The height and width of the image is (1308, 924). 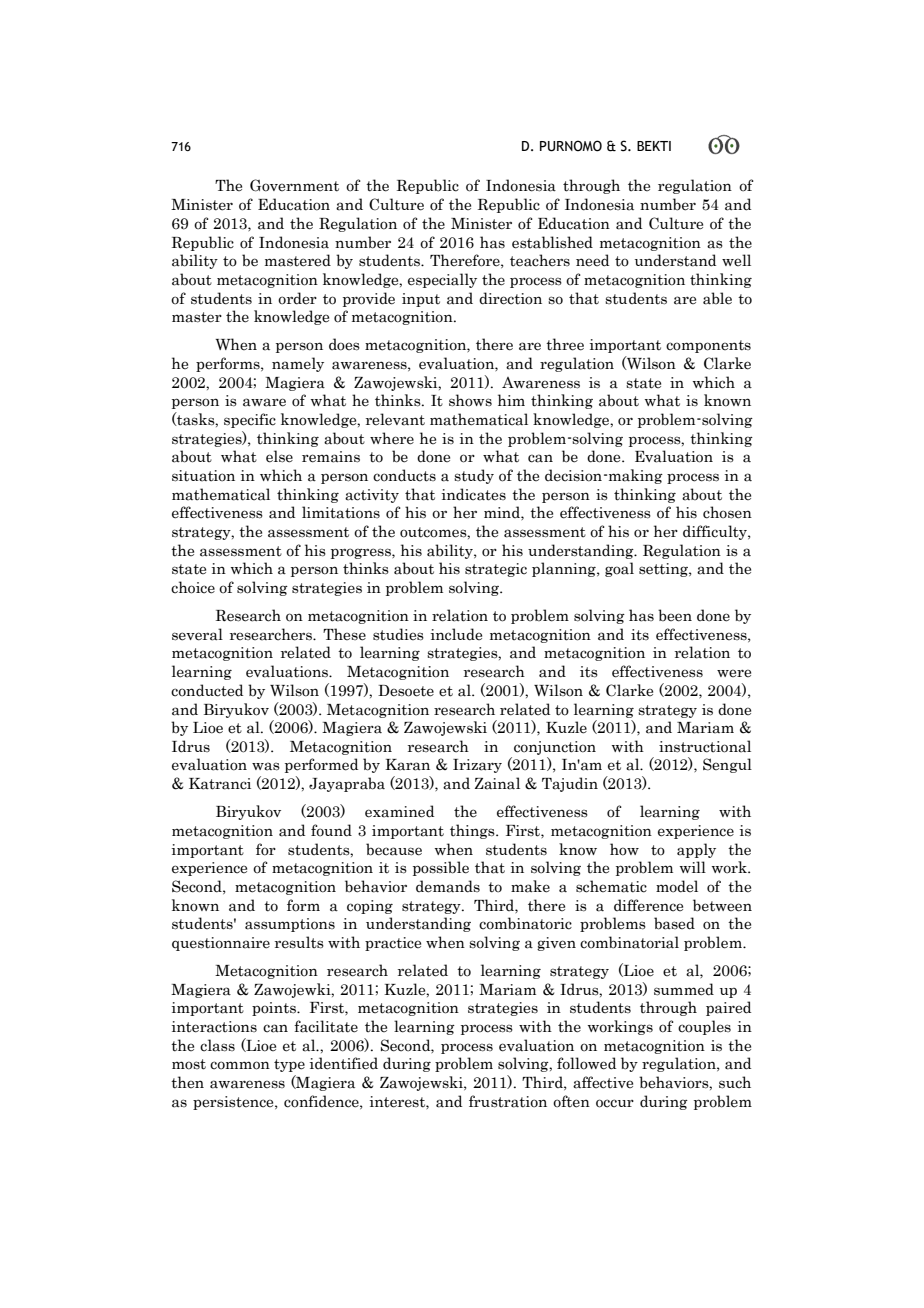 I want to click on components, so click(x=708, y=346).
